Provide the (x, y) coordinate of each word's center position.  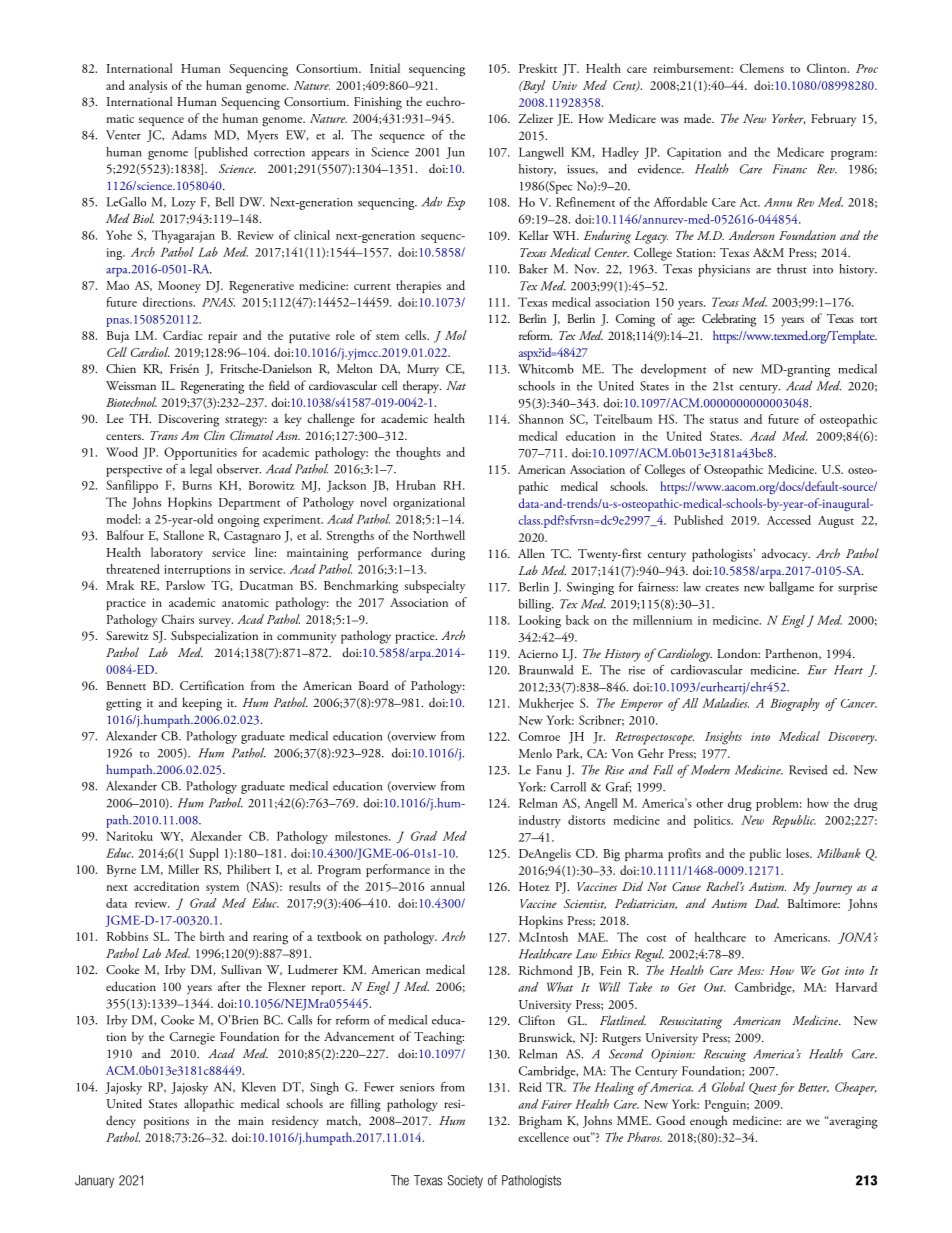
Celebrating (729, 320)
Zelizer (536, 118)
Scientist (585, 904)
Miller (183, 869)
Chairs (178, 619)
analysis (148, 86)
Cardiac (182, 335)
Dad (767, 903)
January (94, 1181)
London (738, 653)
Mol (456, 335)
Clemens (762, 68)
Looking (540, 621)
